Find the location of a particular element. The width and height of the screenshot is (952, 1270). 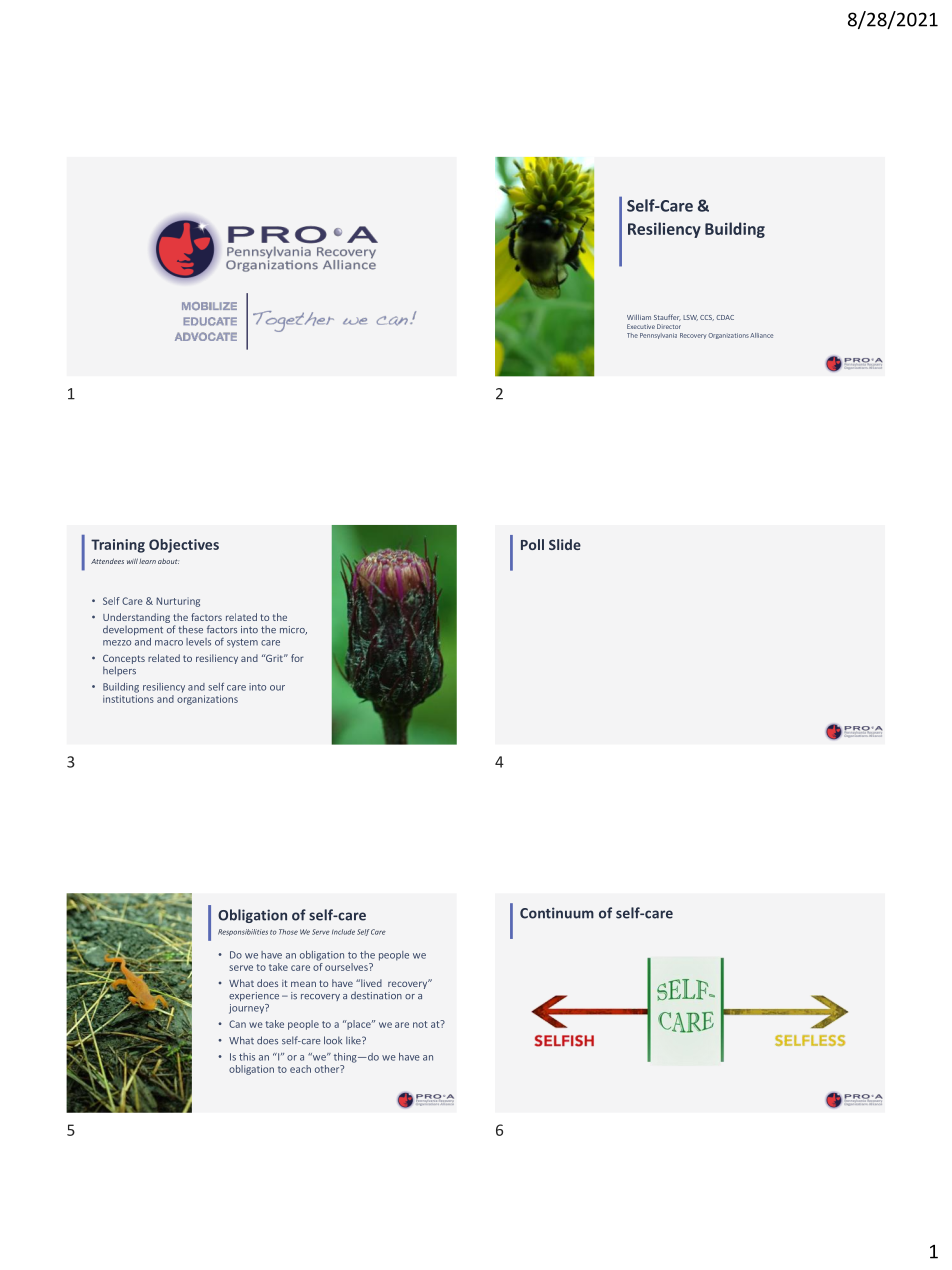

Continuum is located at coordinates (557, 913).
